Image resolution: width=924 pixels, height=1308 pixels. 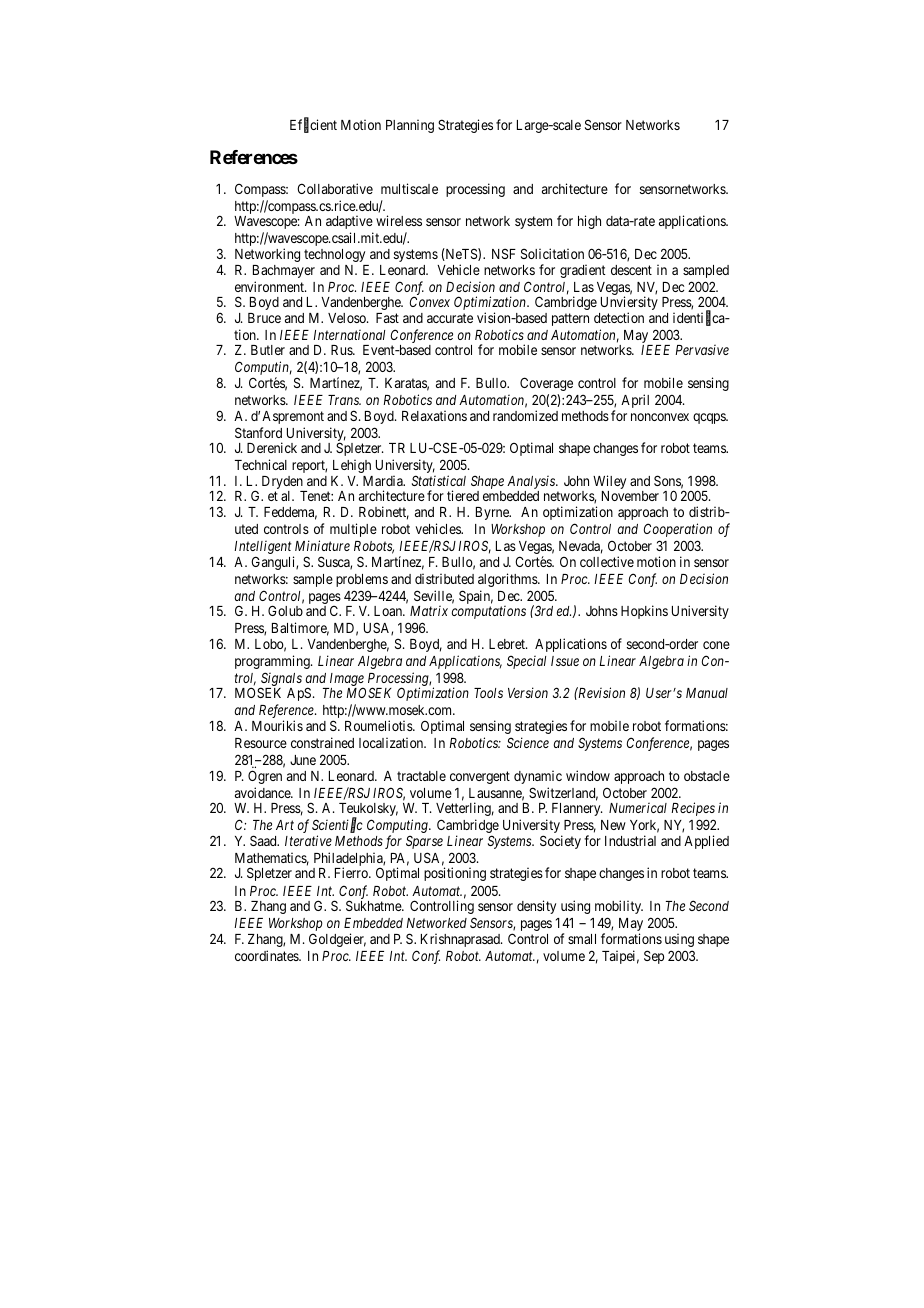 What do you see at coordinates (410, 126) in the screenshot?
I see `Planning` at bounding box center [410, 126].
